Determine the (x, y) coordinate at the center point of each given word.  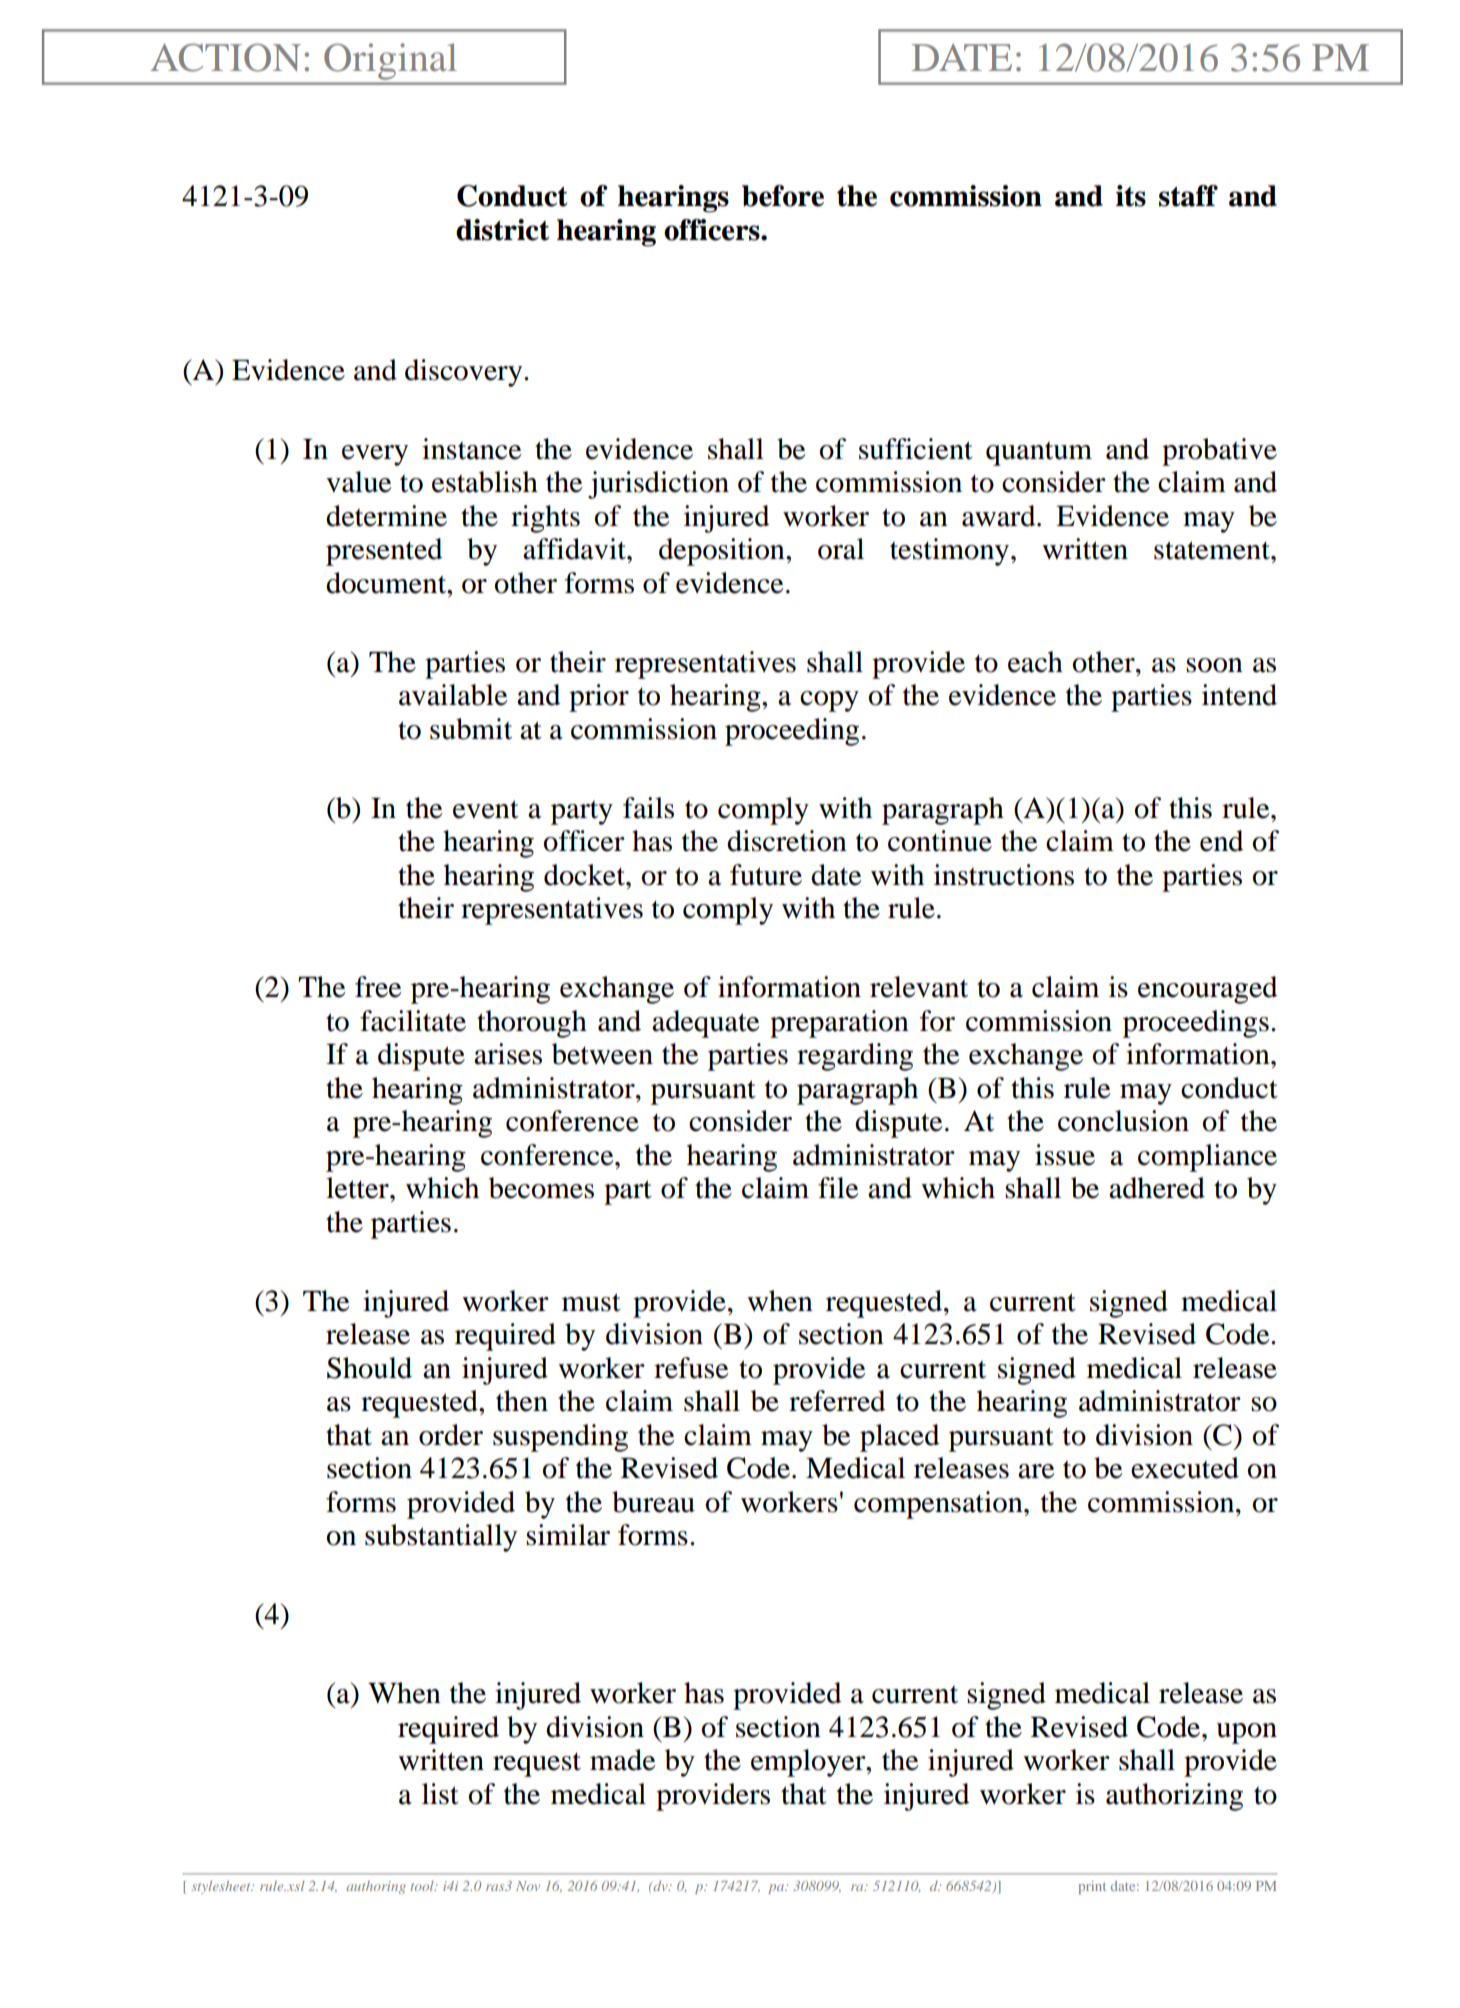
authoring (376, 1887)
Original (390, 62)
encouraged (1208, 990)
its (1131, 196)
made (622, 1760)
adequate (705, 1024)
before (783, 196)
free (378, 987)
